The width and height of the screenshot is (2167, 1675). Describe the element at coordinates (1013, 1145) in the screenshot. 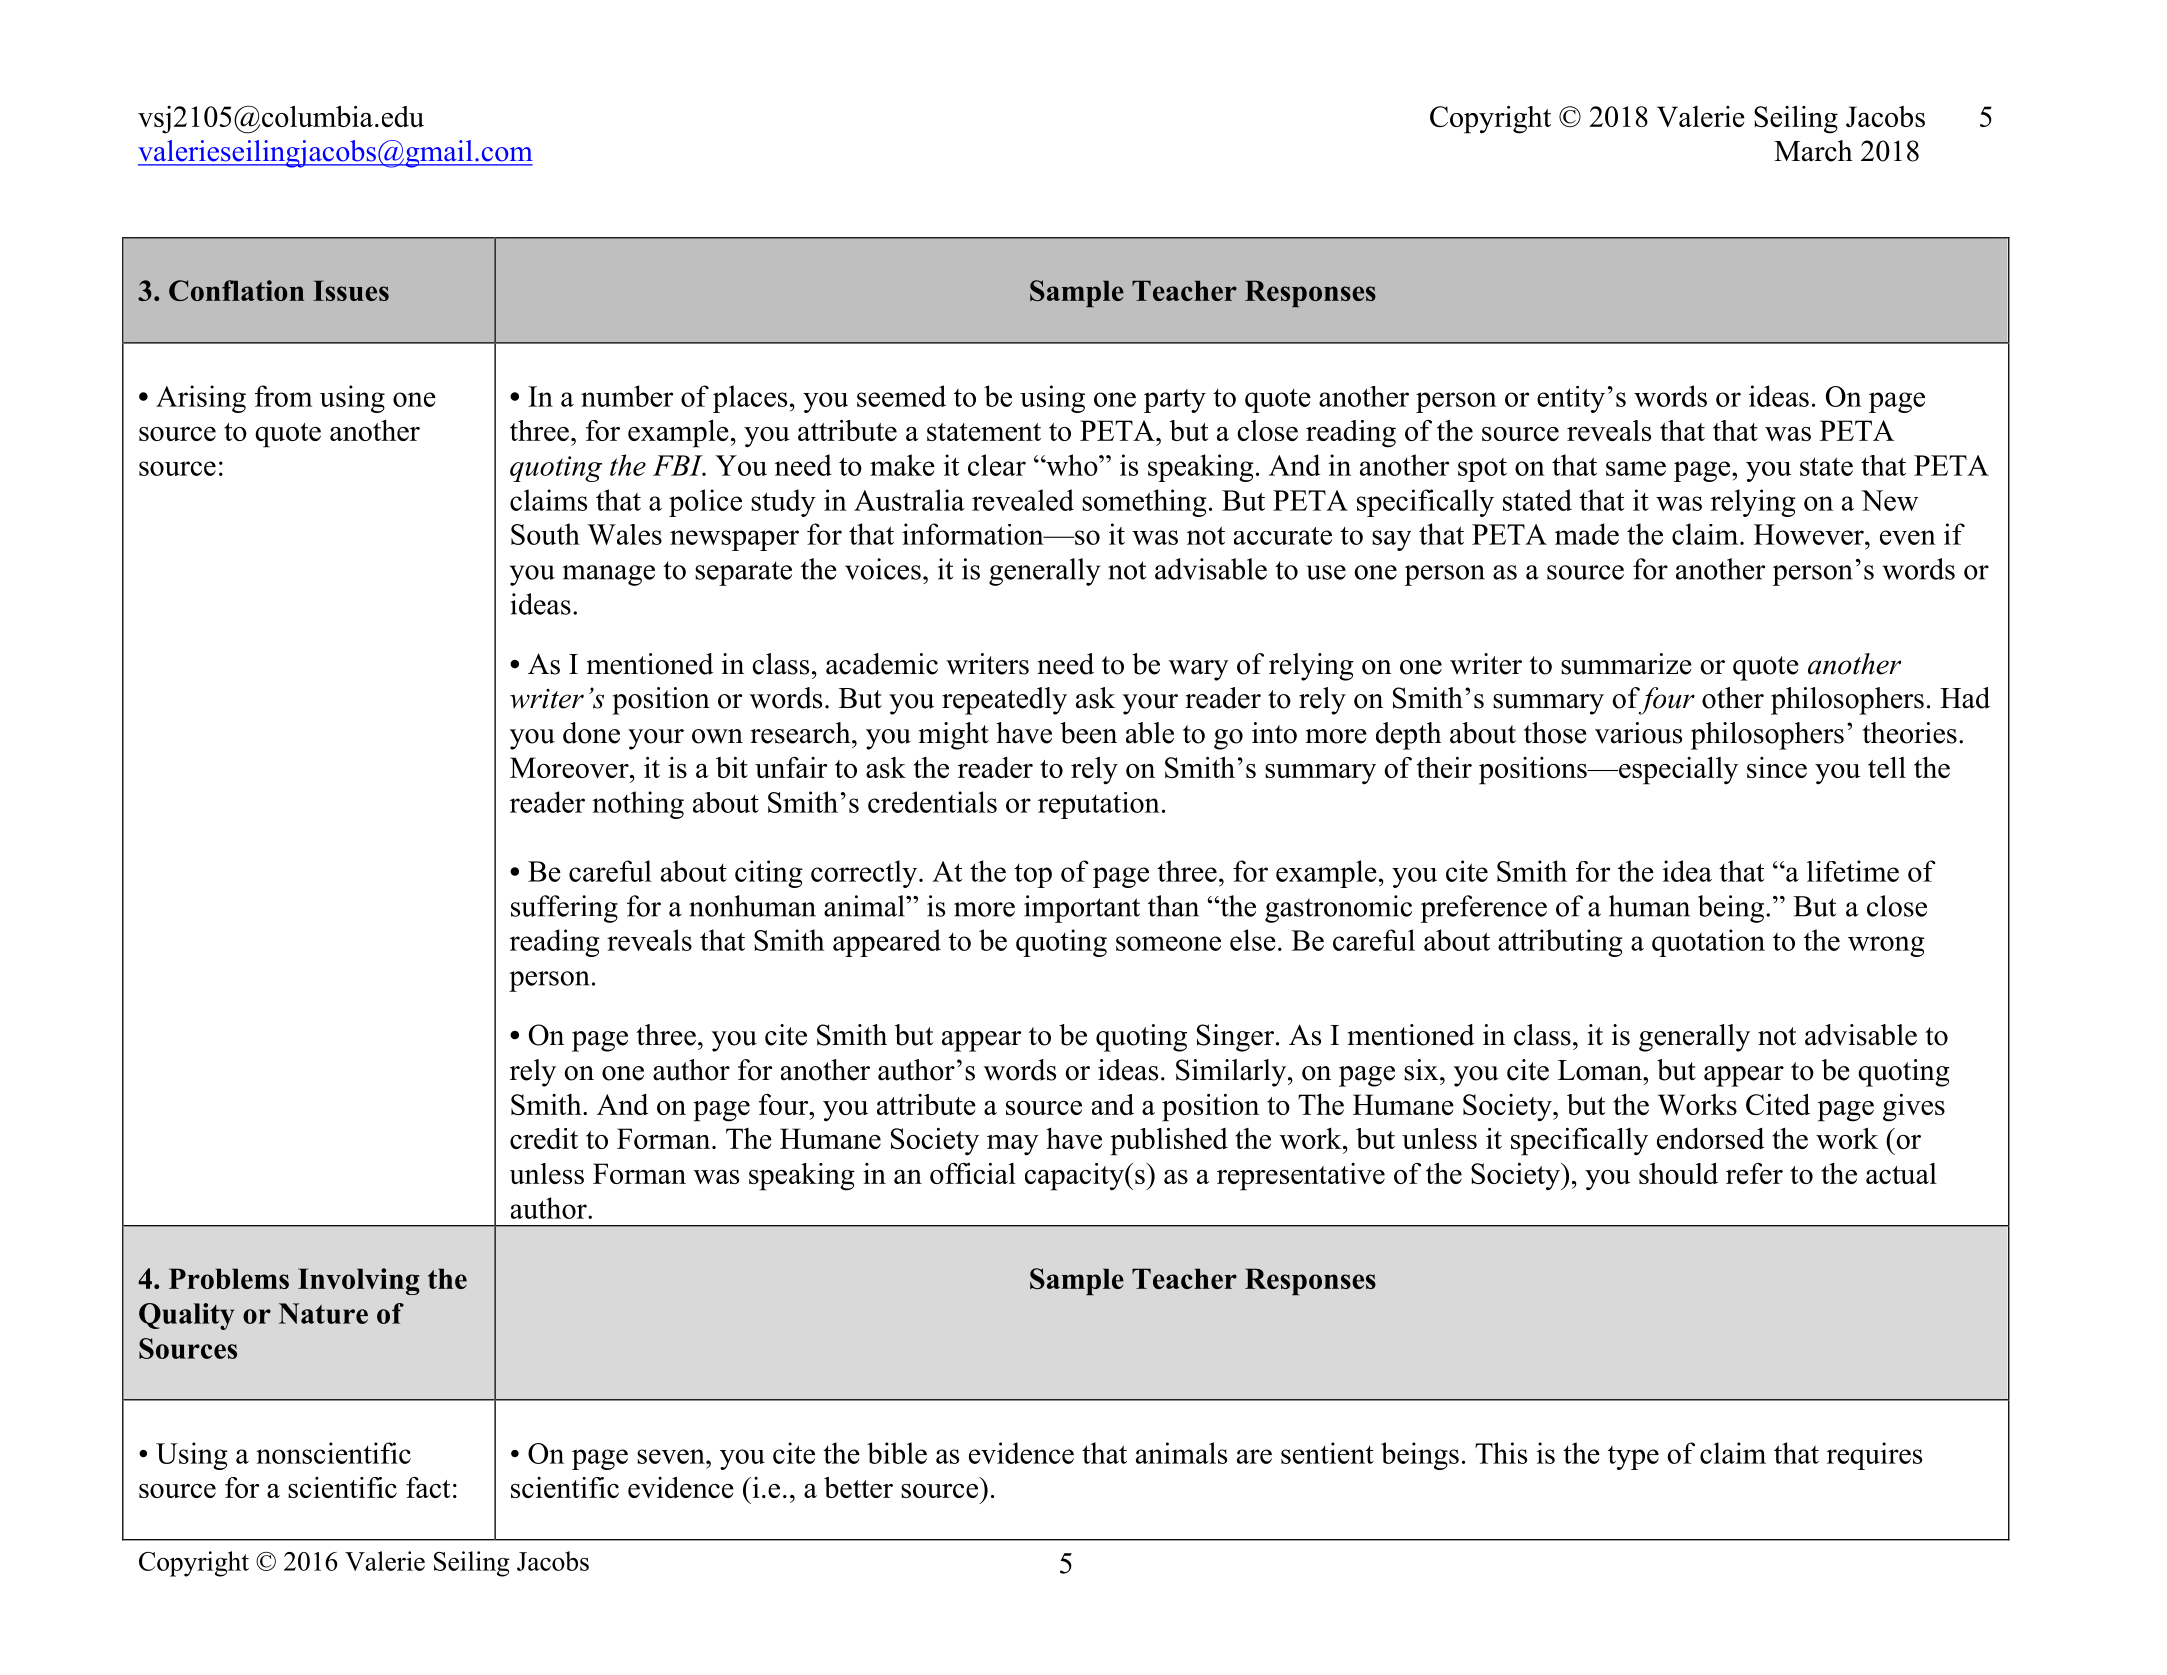

I see `may` at that location.
